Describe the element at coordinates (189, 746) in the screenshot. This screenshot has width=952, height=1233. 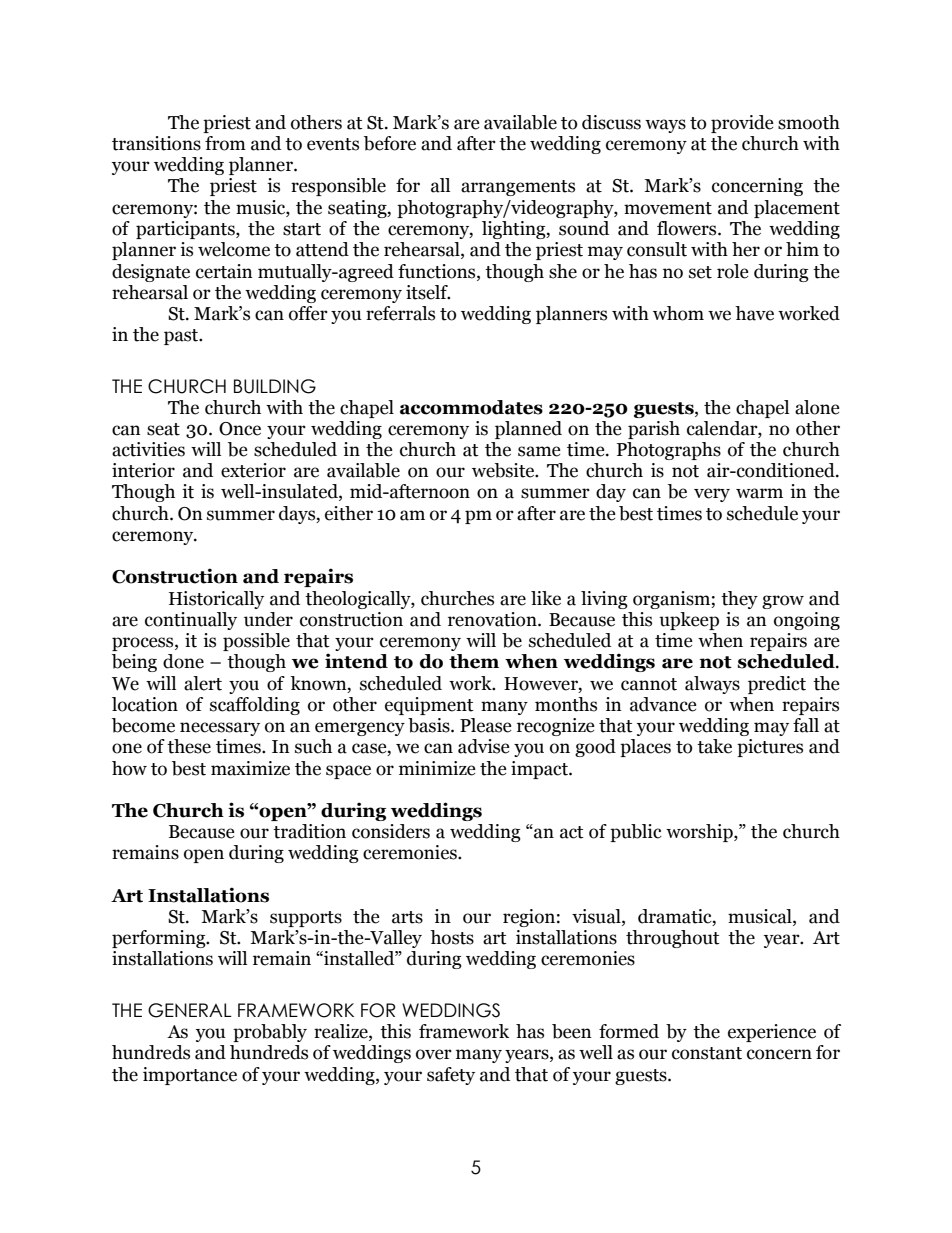
I see `these` at that location.
